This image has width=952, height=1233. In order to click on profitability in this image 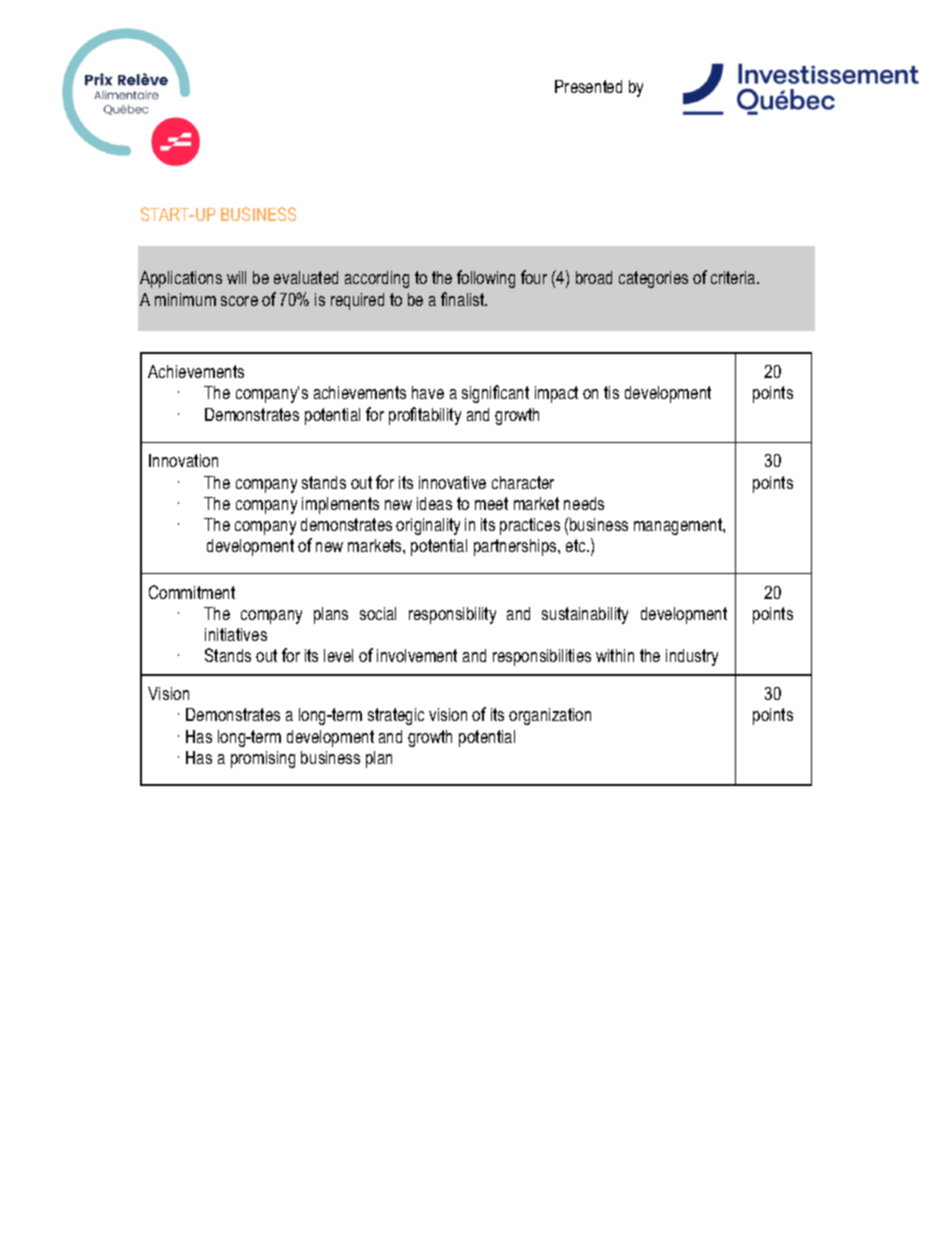, I will do `click(425, 416)`.
